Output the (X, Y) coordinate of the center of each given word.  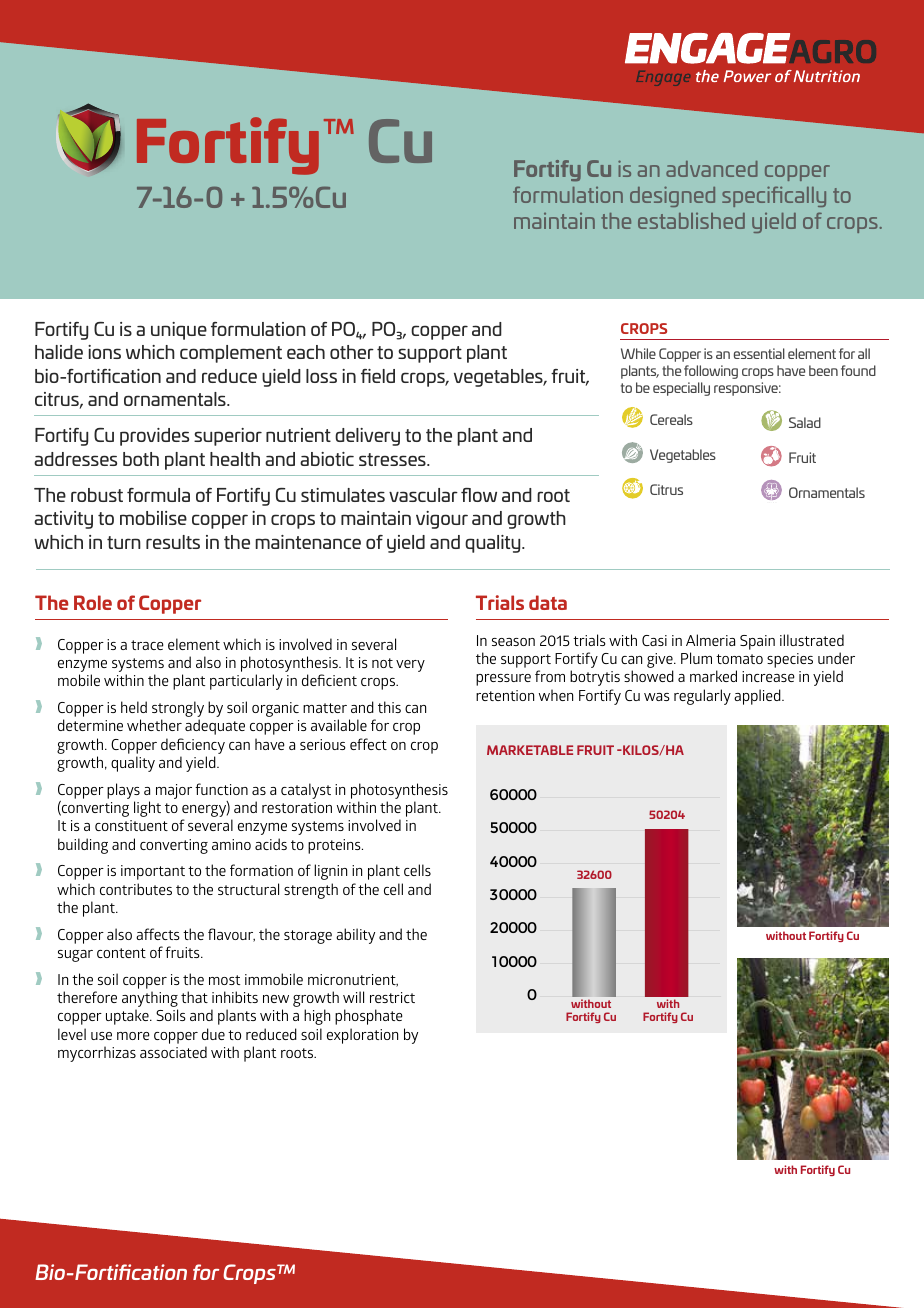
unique (179, 331)
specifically (774, 196)
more (133, 1036)
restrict (392, 997)
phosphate (368, 1017)
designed (672, 196)
